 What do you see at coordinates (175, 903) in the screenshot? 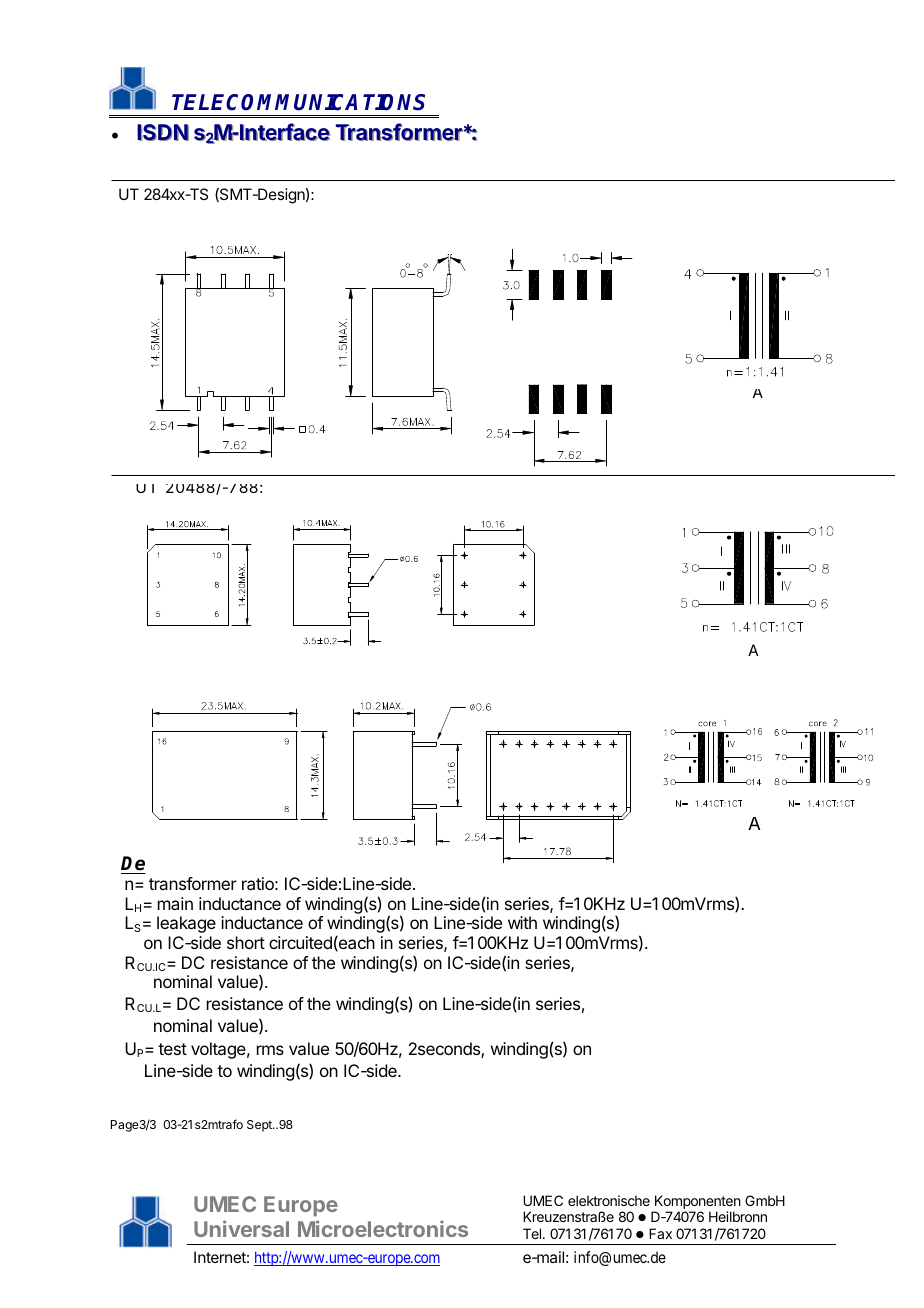
I see `main` at bounding box center [175, 903].
